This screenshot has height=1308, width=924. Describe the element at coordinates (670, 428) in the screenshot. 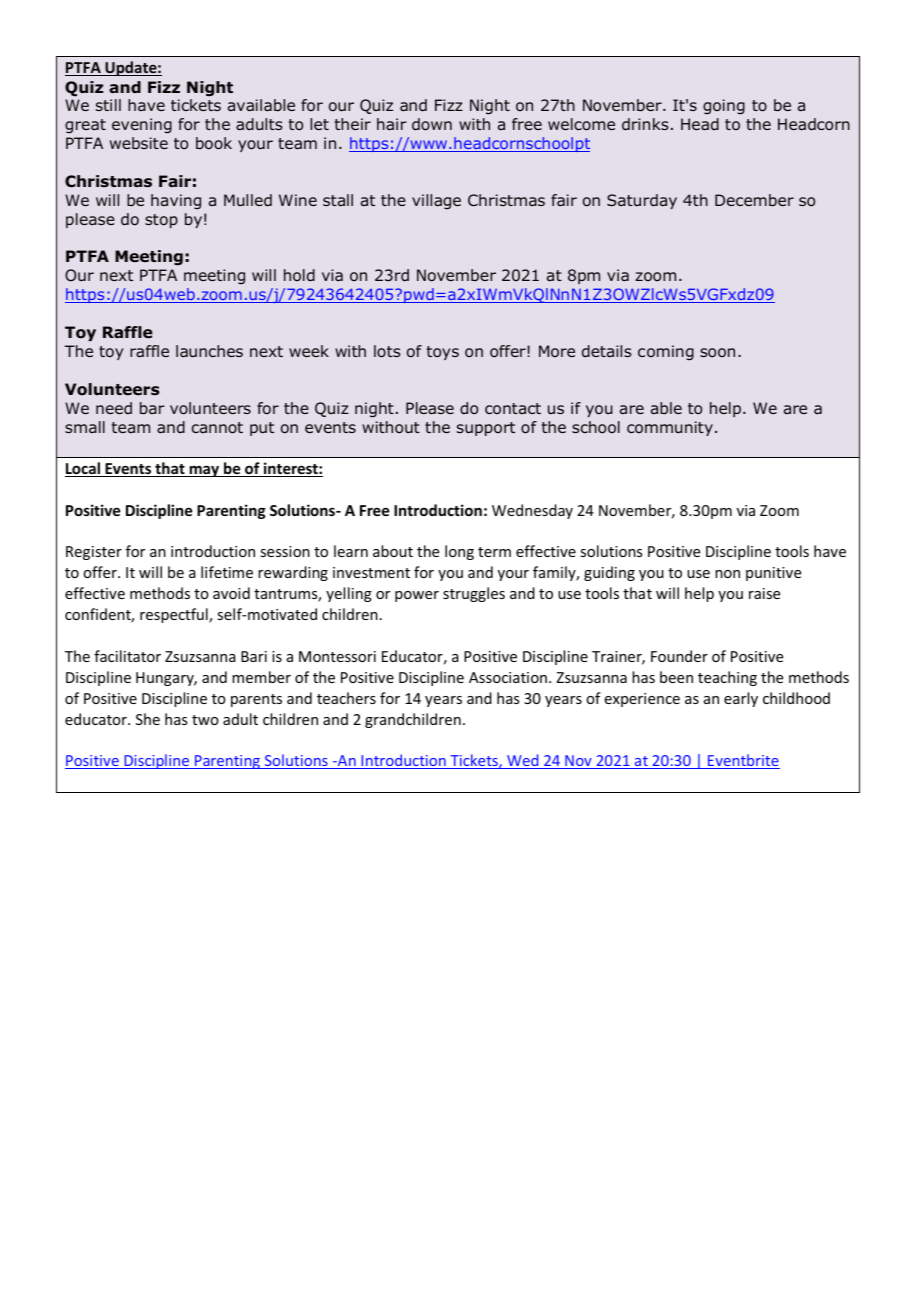

I see `community` at that location.
